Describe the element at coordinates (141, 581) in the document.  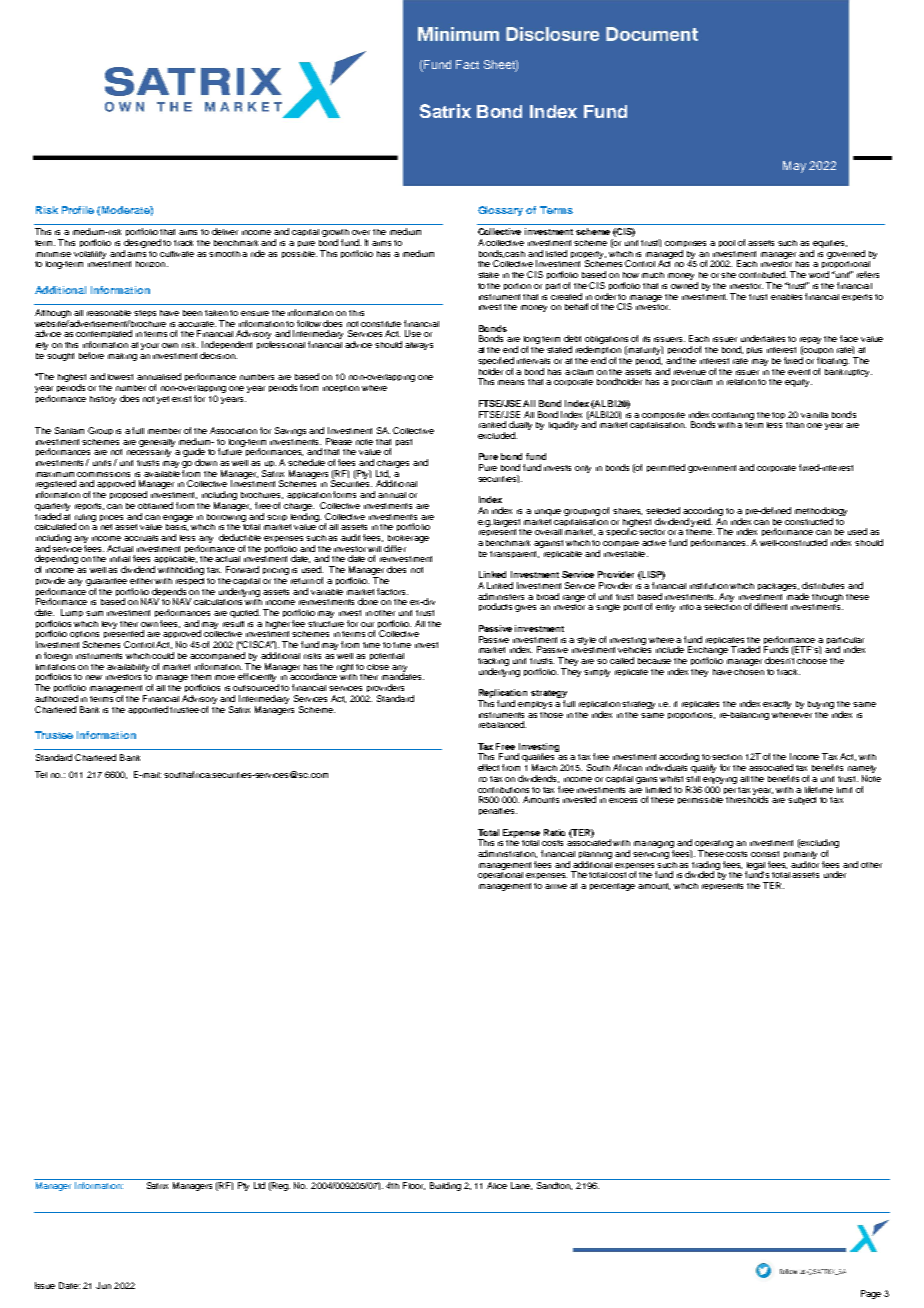
I see `either` at that location.
